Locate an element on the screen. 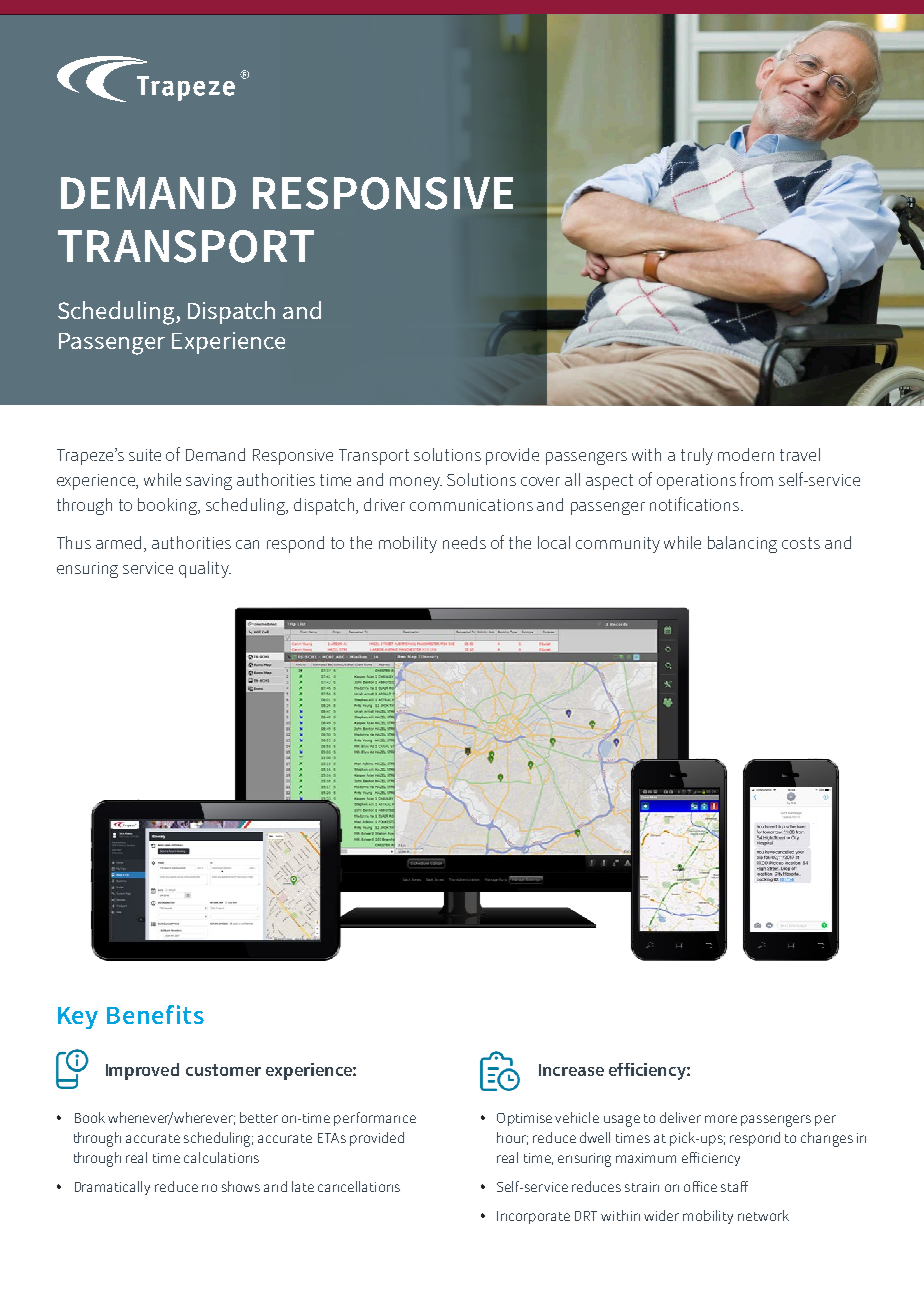  more is located at coordinates (721, 1119).
